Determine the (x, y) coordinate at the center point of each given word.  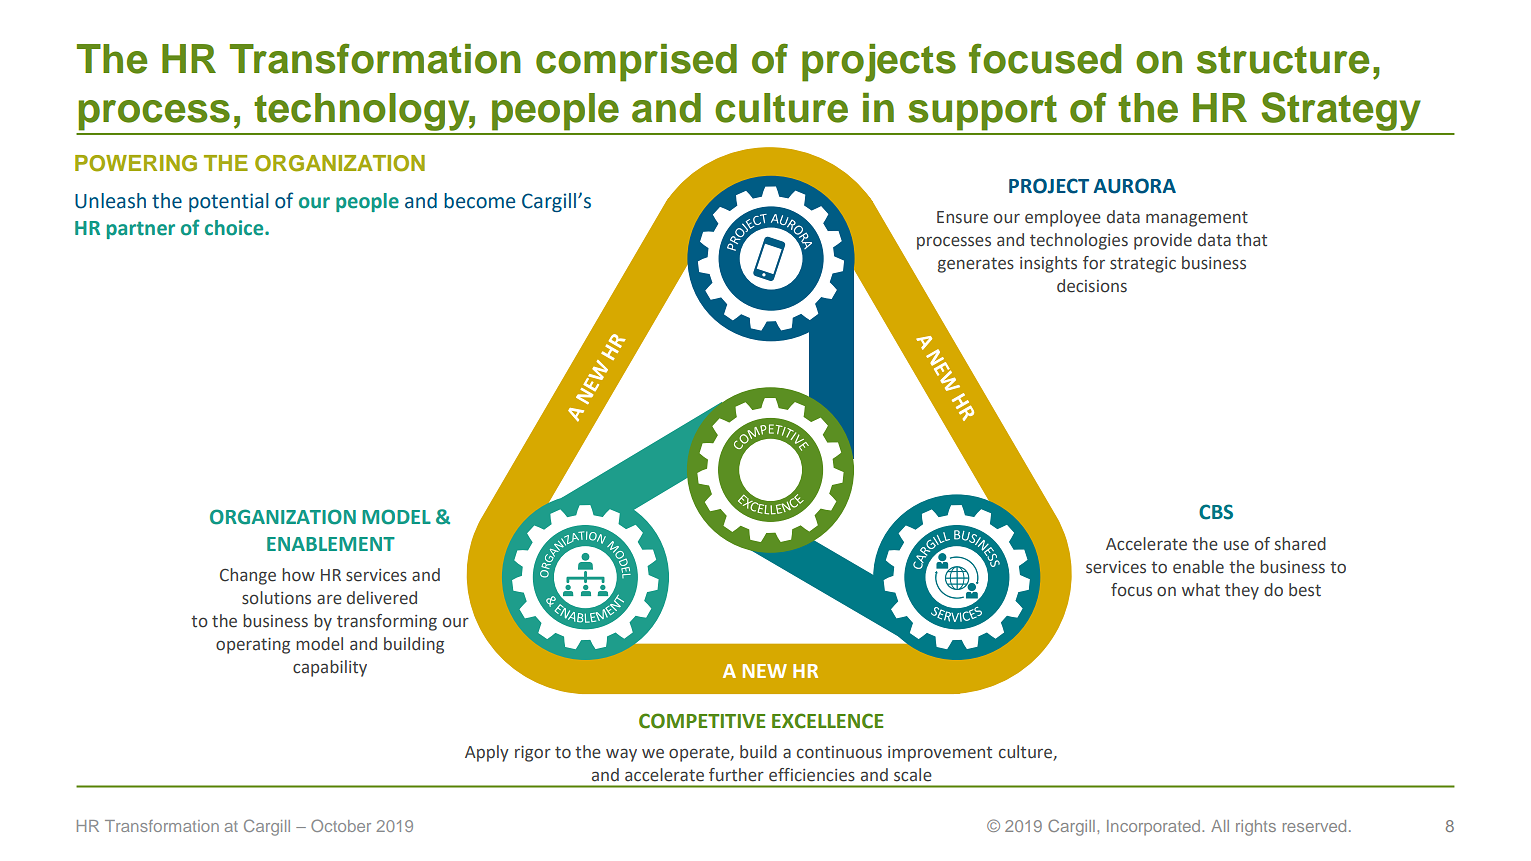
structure (1283, 60)
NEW (765, 671)
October (341, 825)
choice (235, 228)
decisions (1092, 286)
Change (248, 576)
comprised (636, 63)
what (1201, 590)
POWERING (136, 163)
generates (976, 265)
